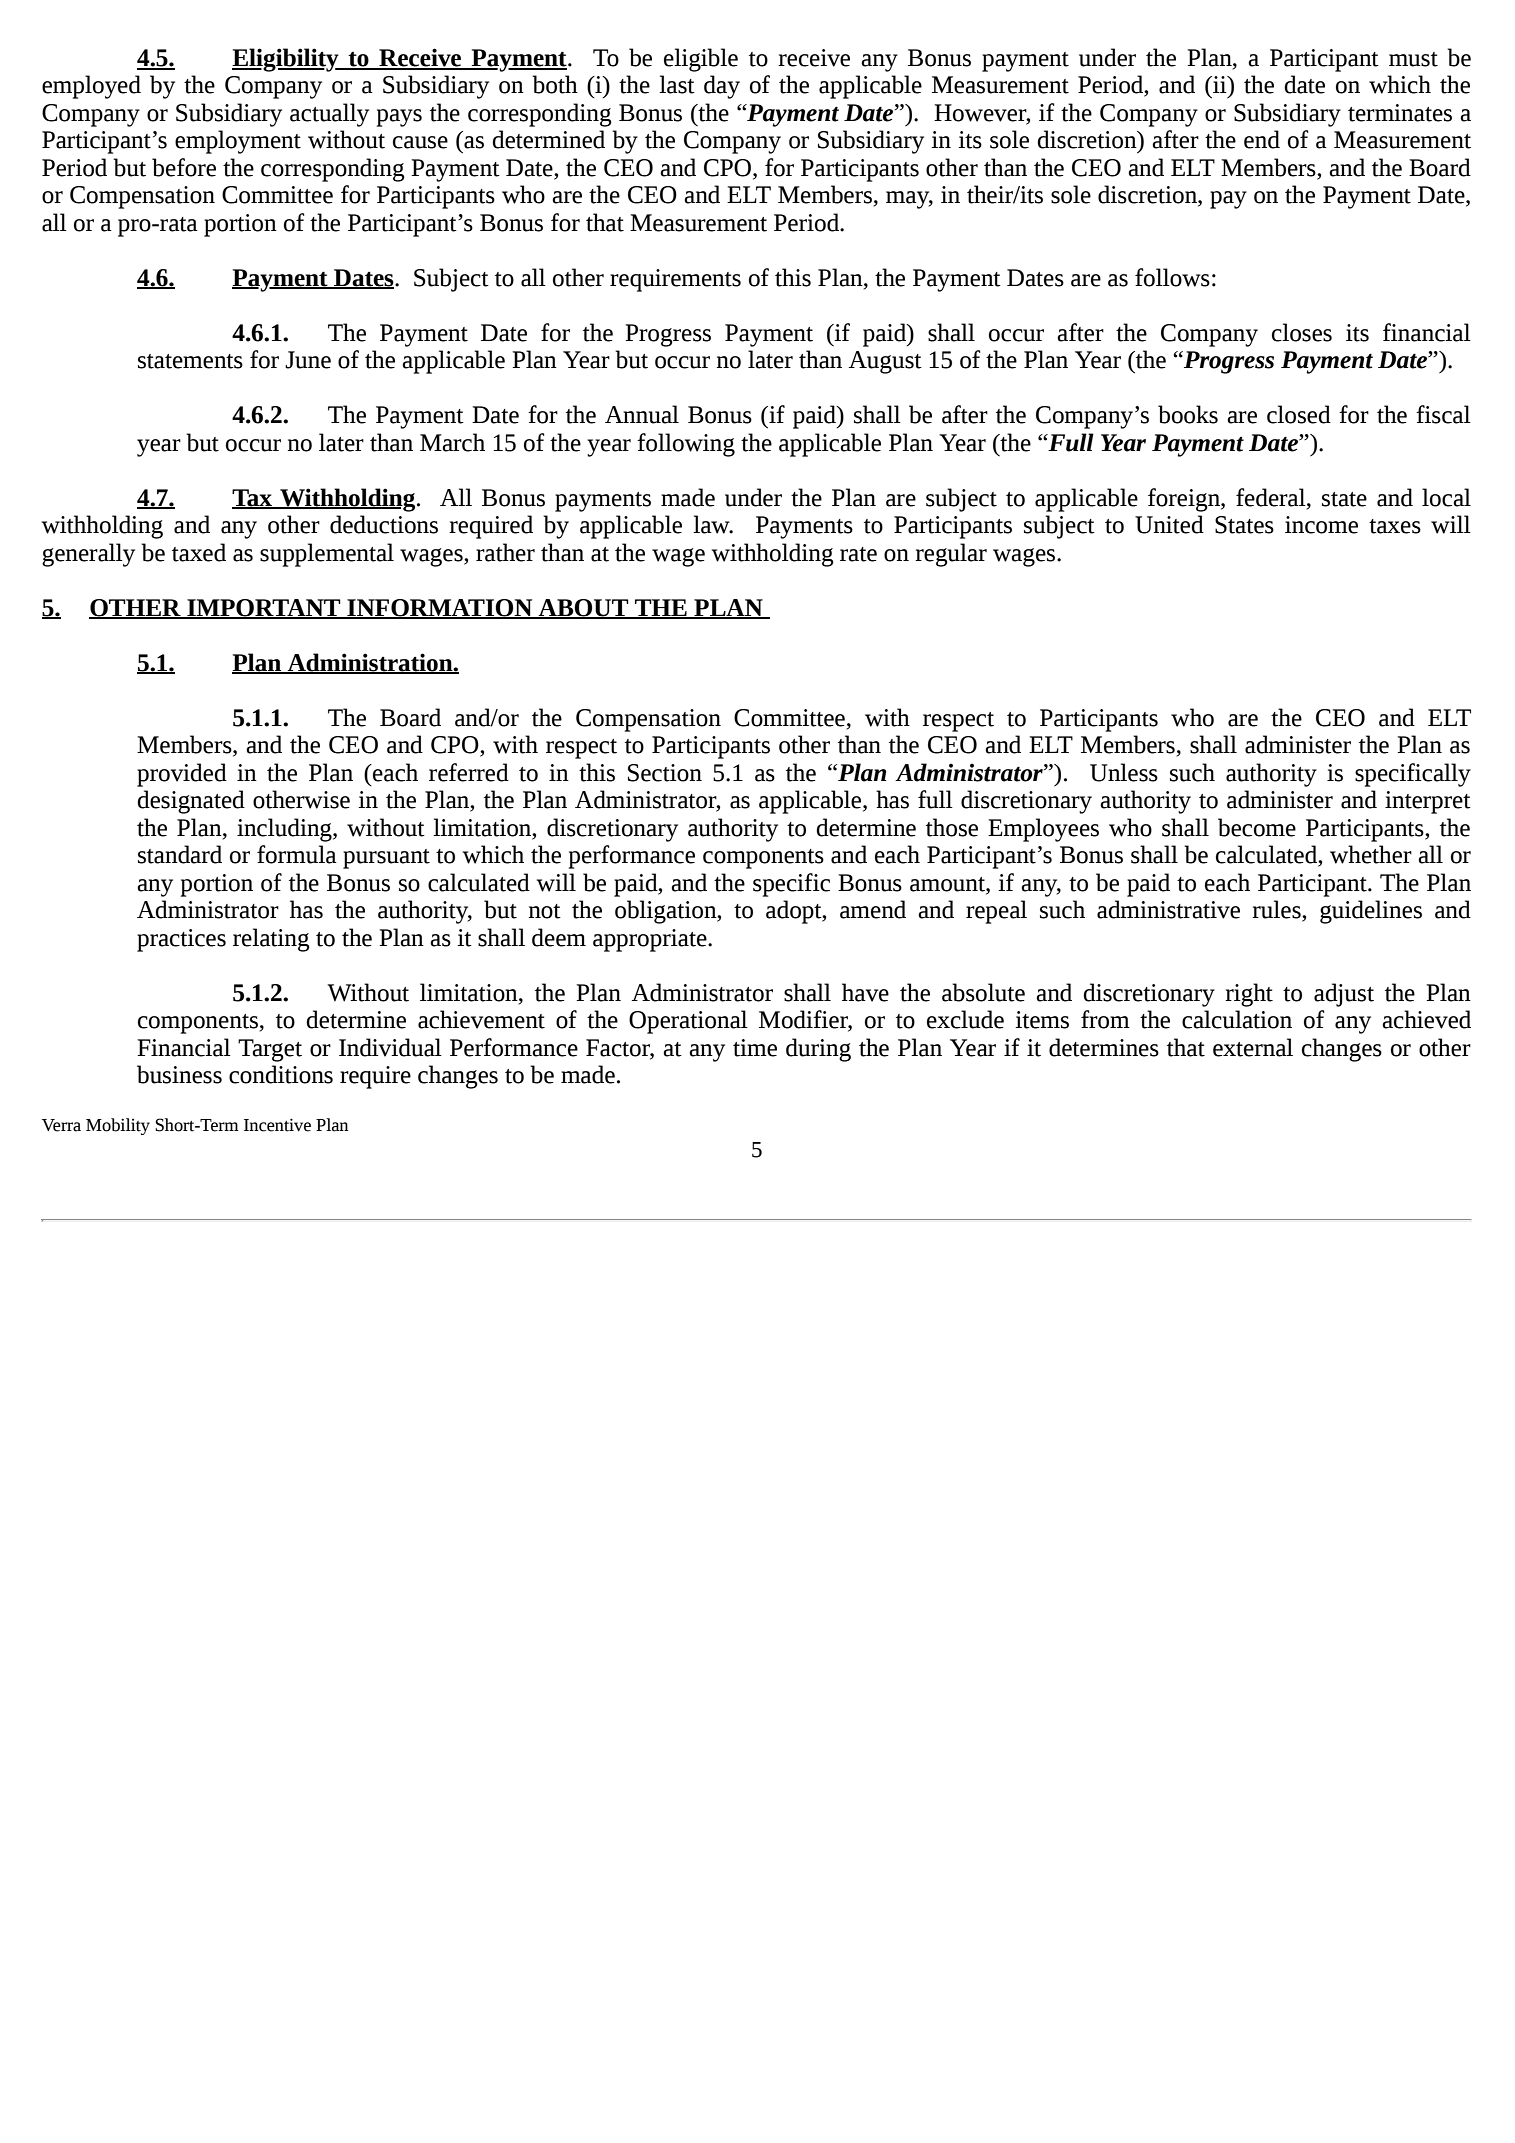 This screenshot has height=2143, width=1515. Describe the element at coordinates (1321, 525) in the screenshot. I see `income` at that location.
